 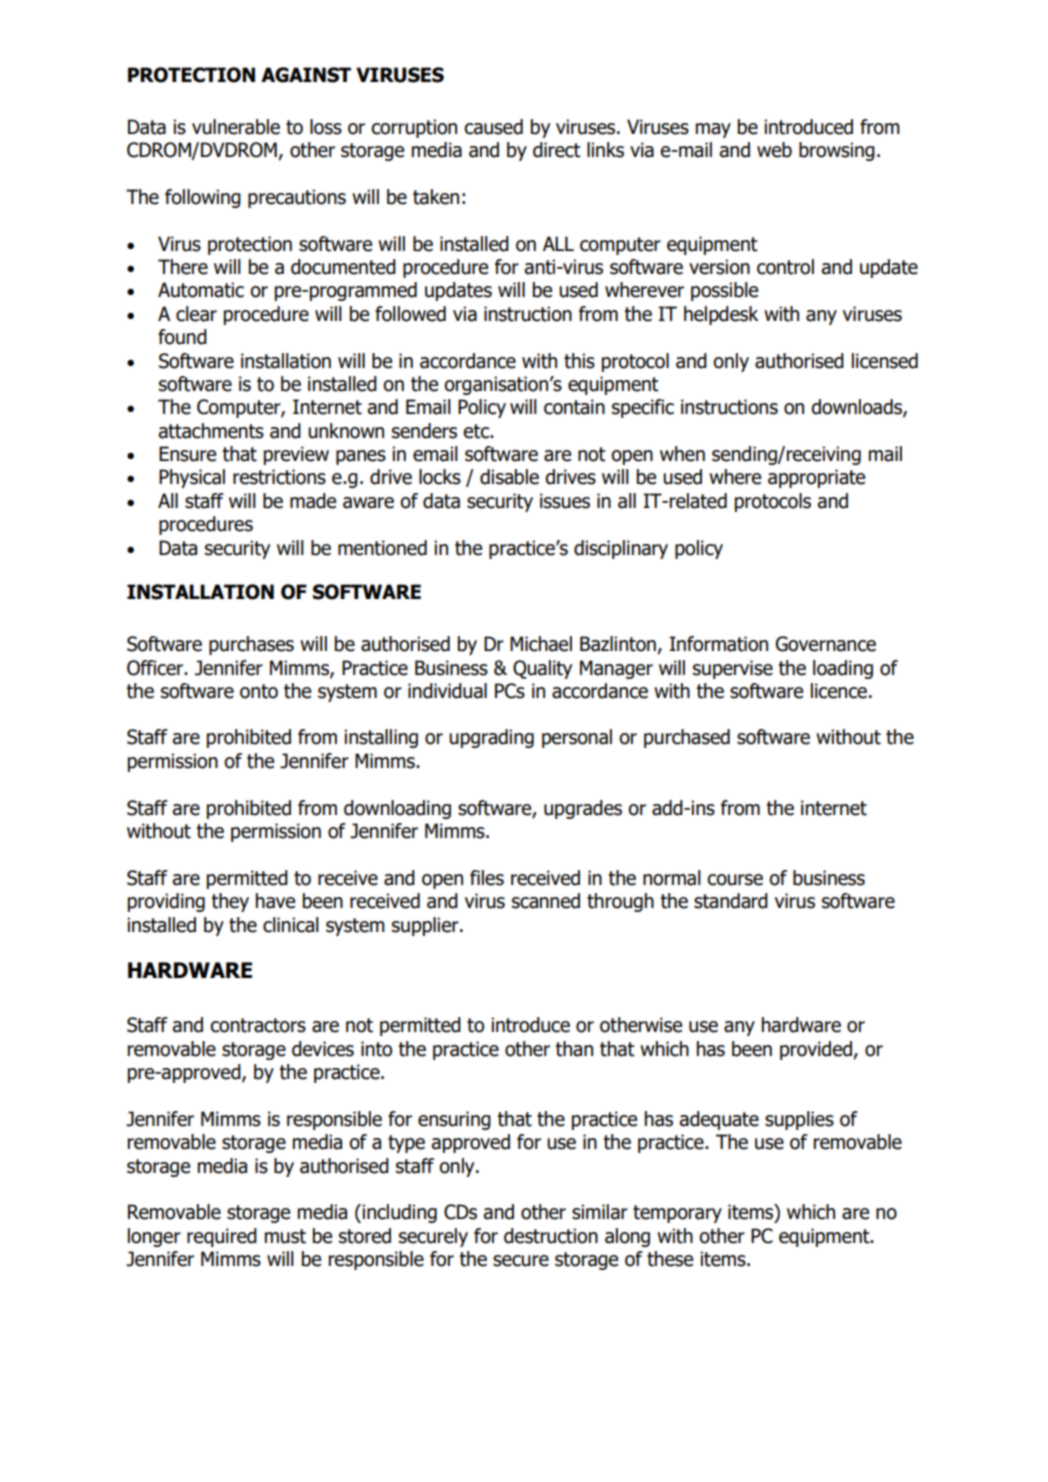 What do you see at coordinates (230, 902) in the document?
I see `they` at bounding box center [230, 902].
